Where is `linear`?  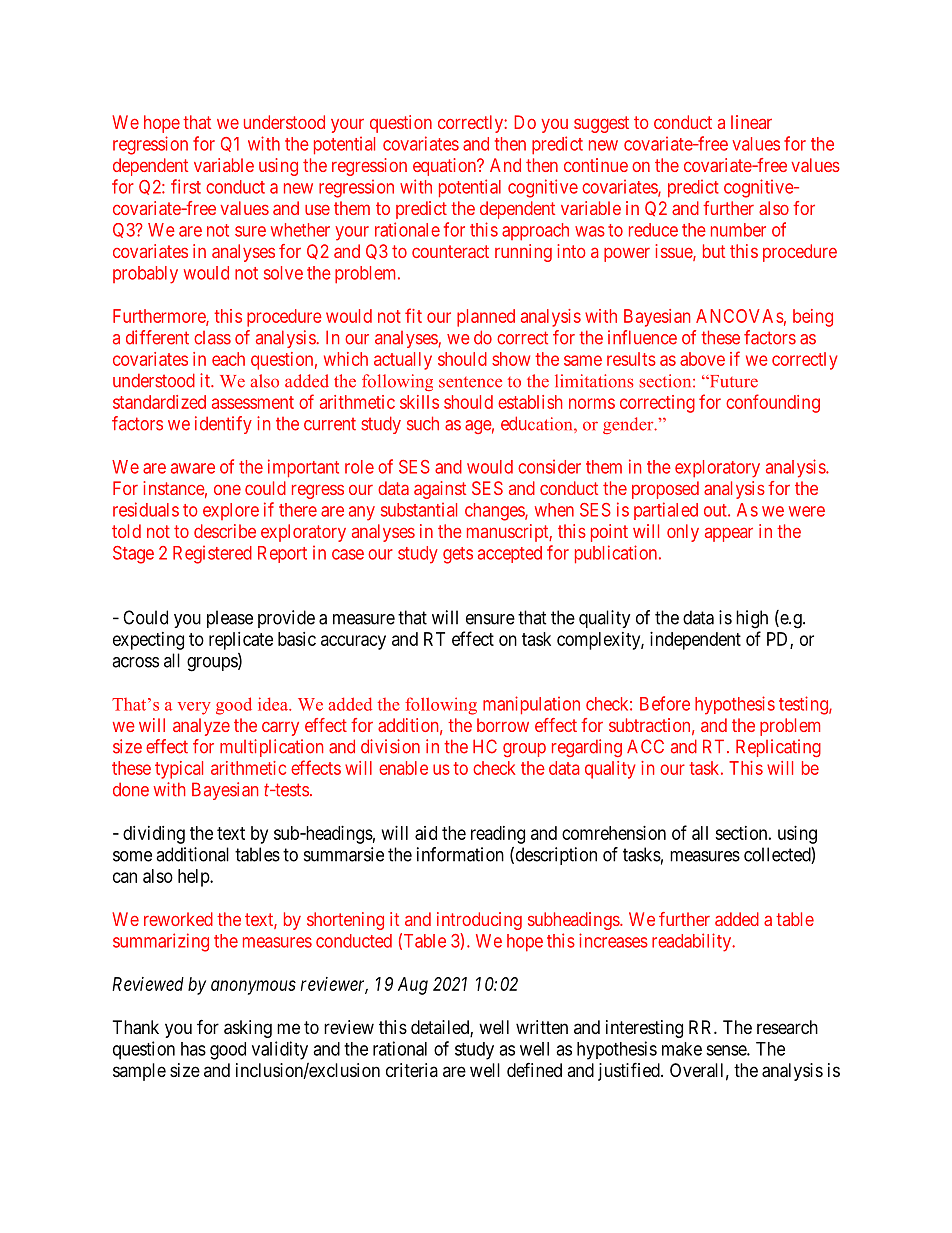
linear is located at coordinates (751, 122).
